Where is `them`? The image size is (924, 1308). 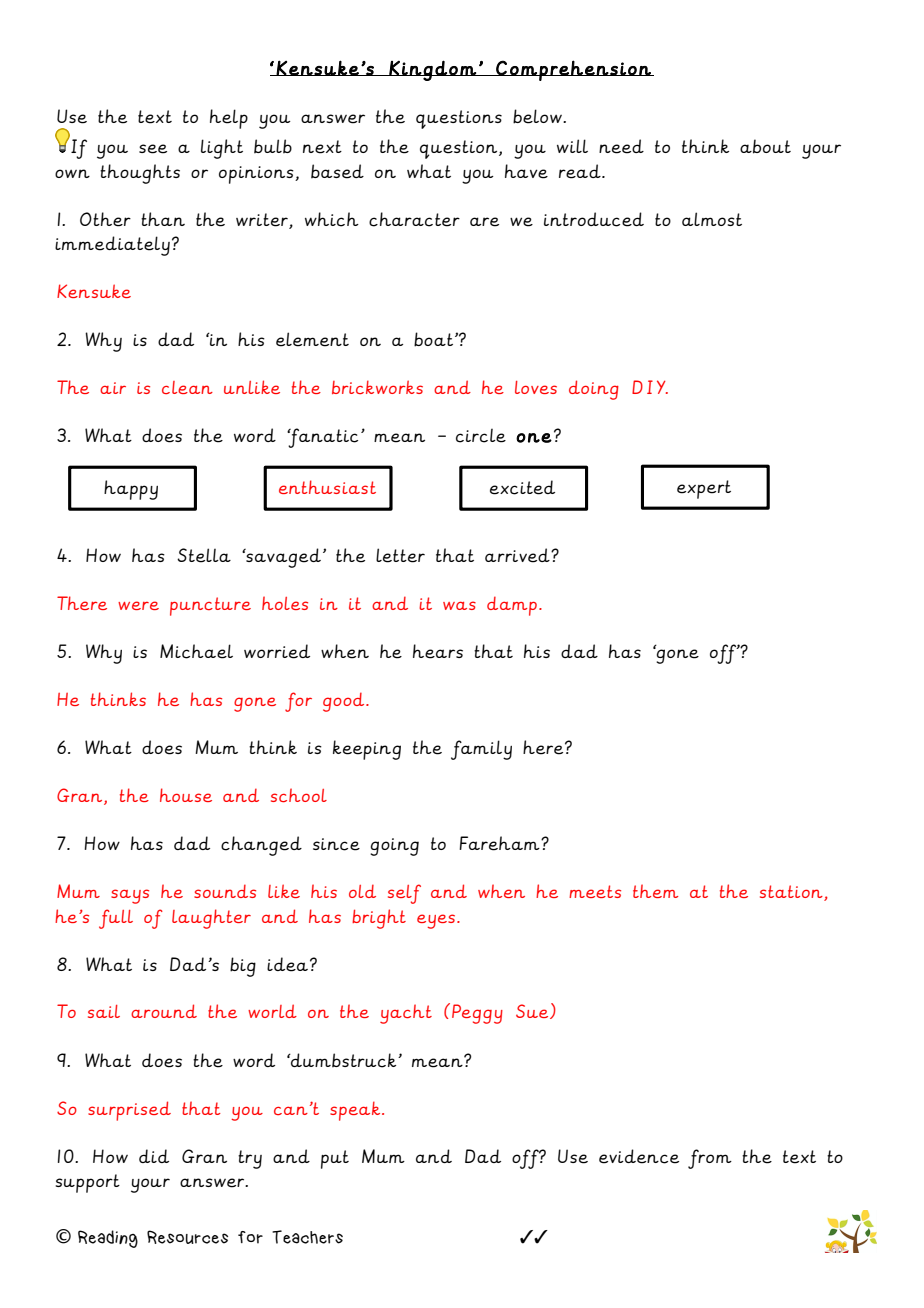 them is located at coordinates (655, 891).
